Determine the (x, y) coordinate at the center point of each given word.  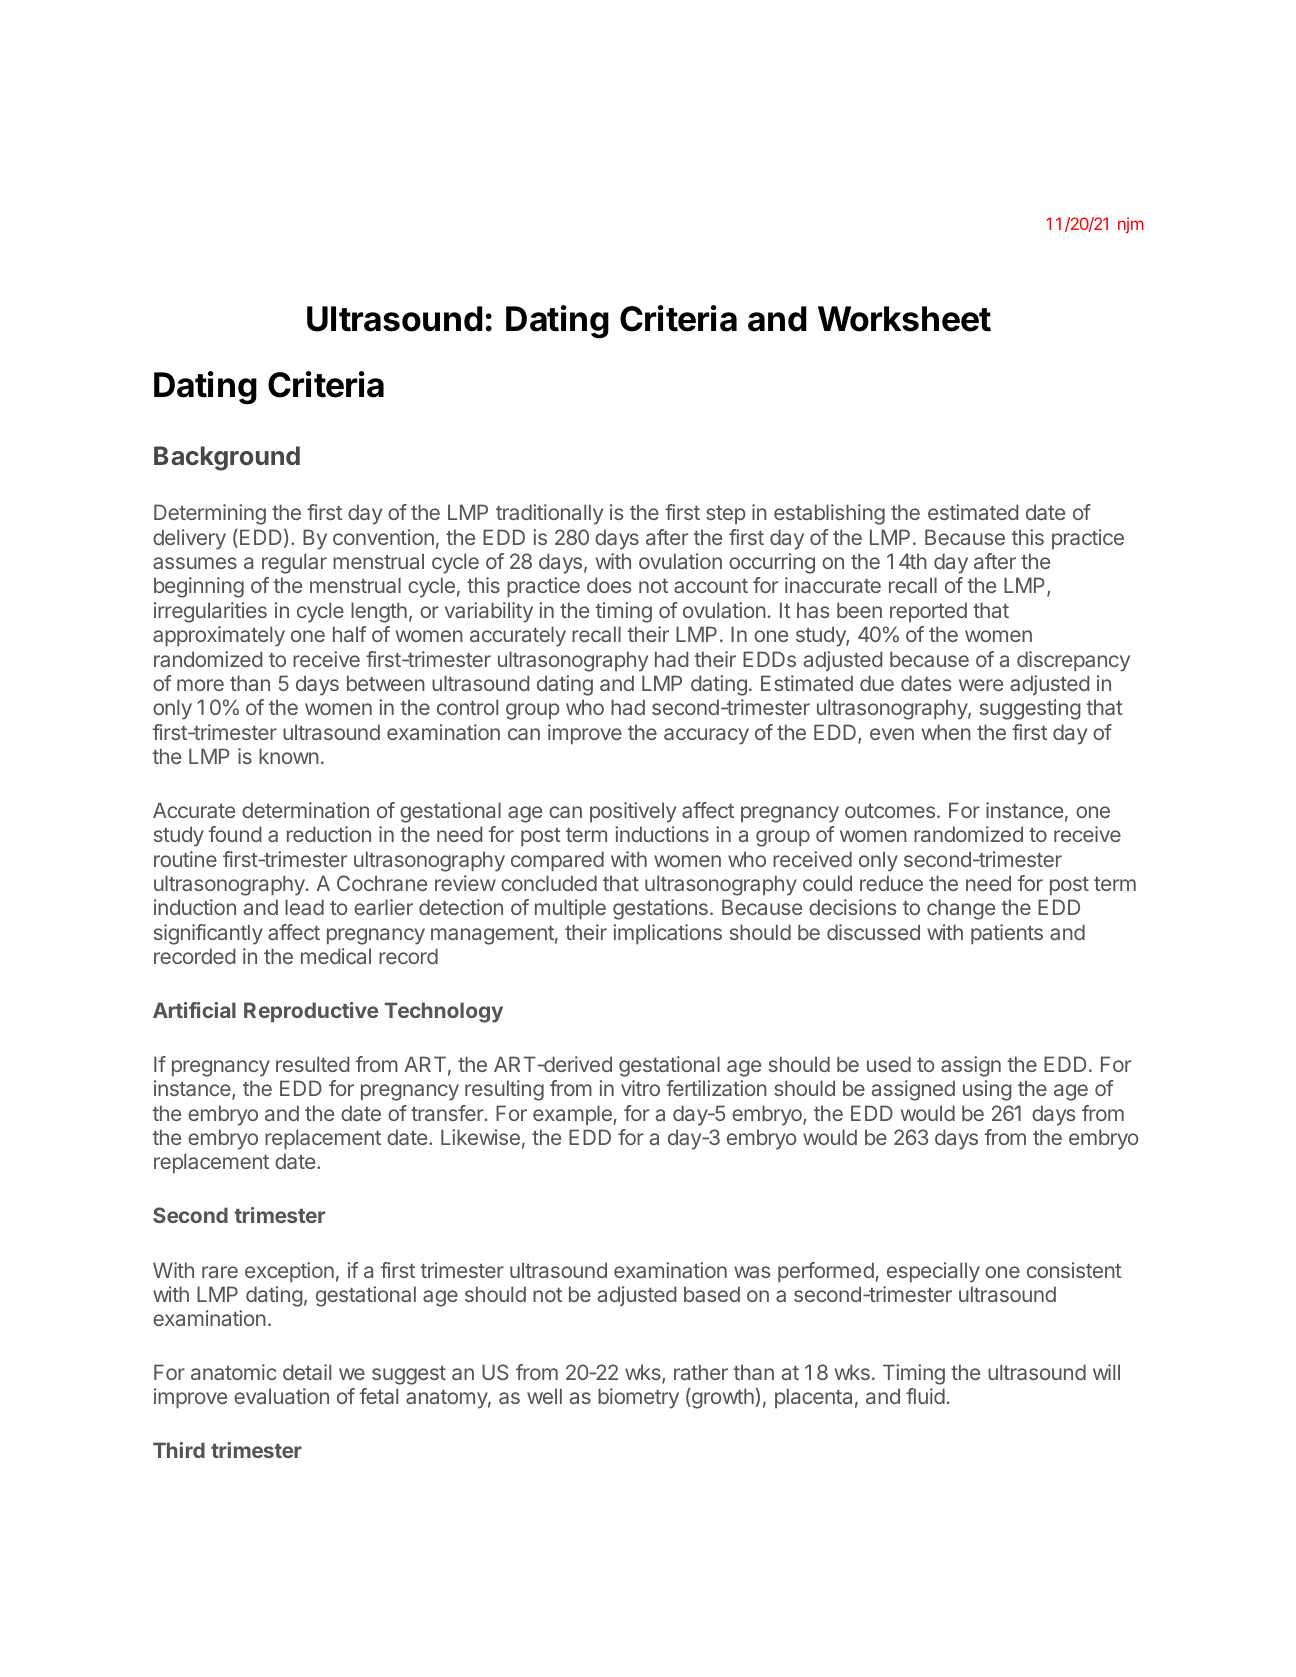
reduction (329, 834)
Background (227, 458)
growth (722, 1398)
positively (633, 812)
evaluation (281, 1396)
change (961, 909)
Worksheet (904, 319)
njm (1131, 225)
